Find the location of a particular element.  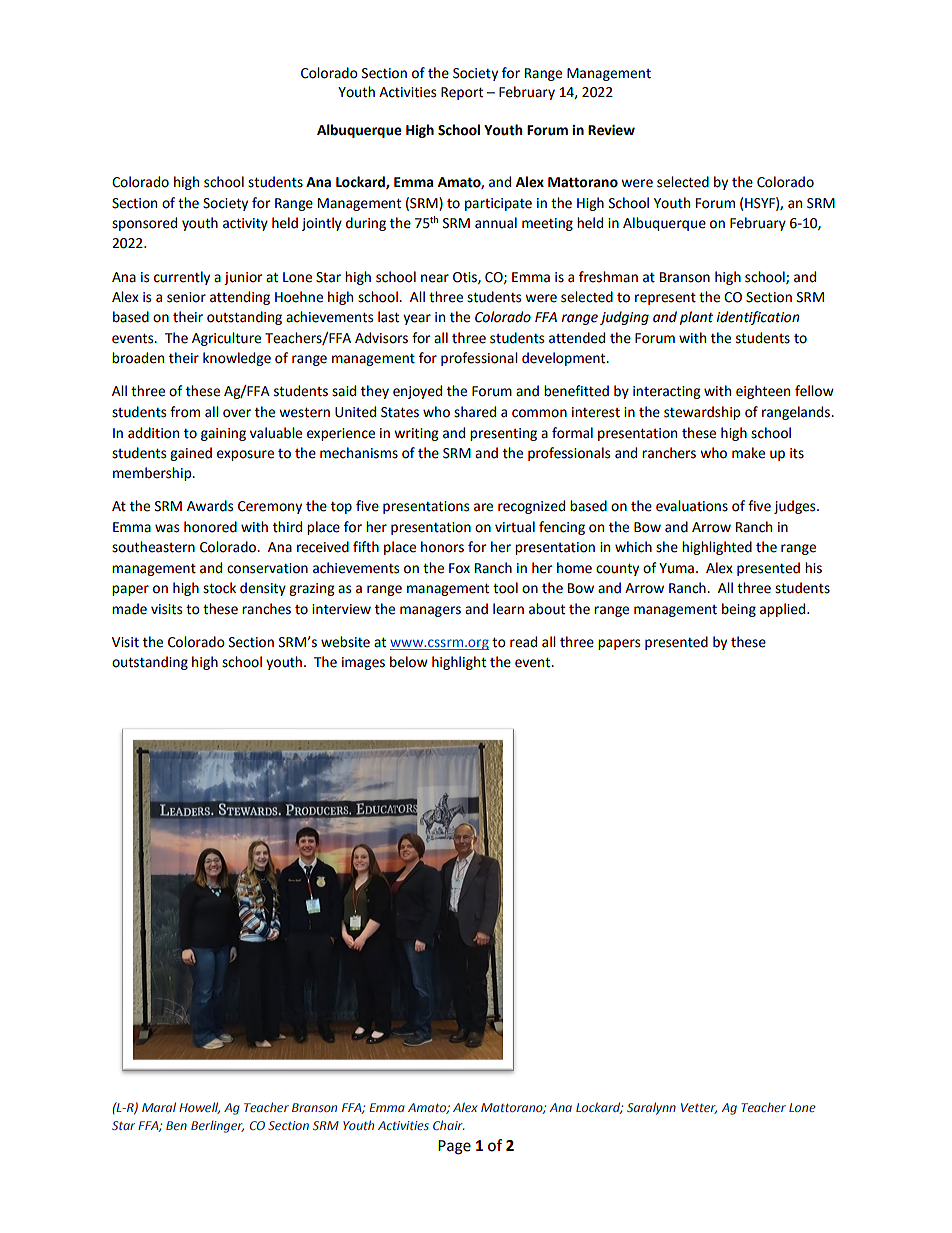

Howell is located at coordinates (199, 1108).
